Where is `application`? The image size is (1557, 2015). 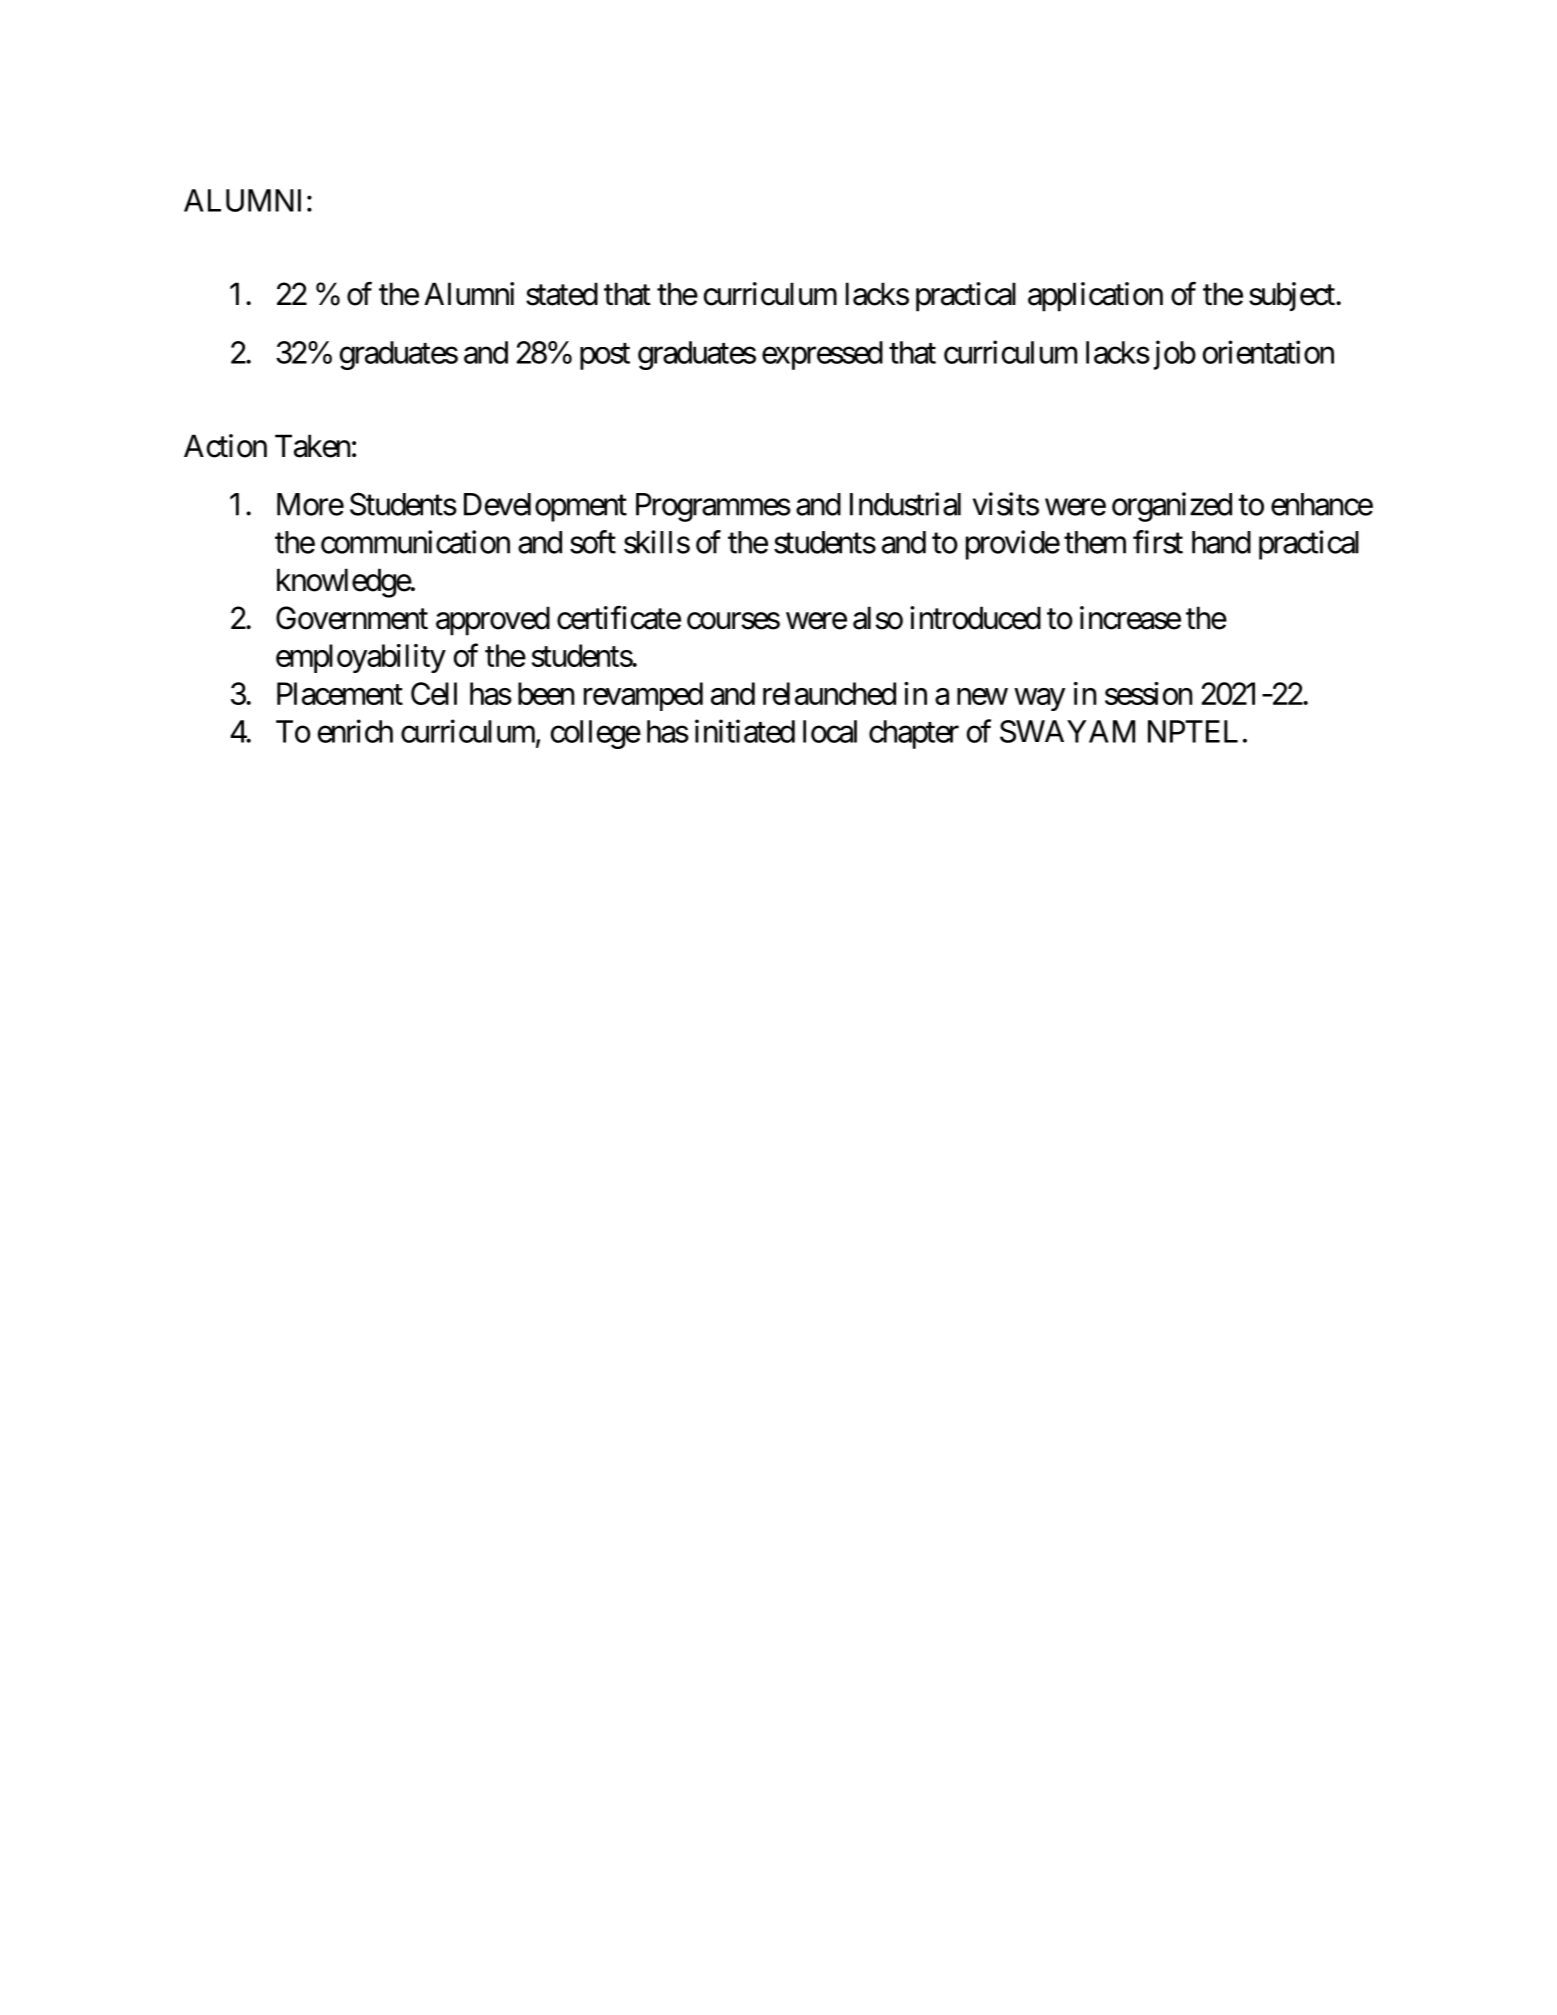 application is located at coordinates (1095, 297).
